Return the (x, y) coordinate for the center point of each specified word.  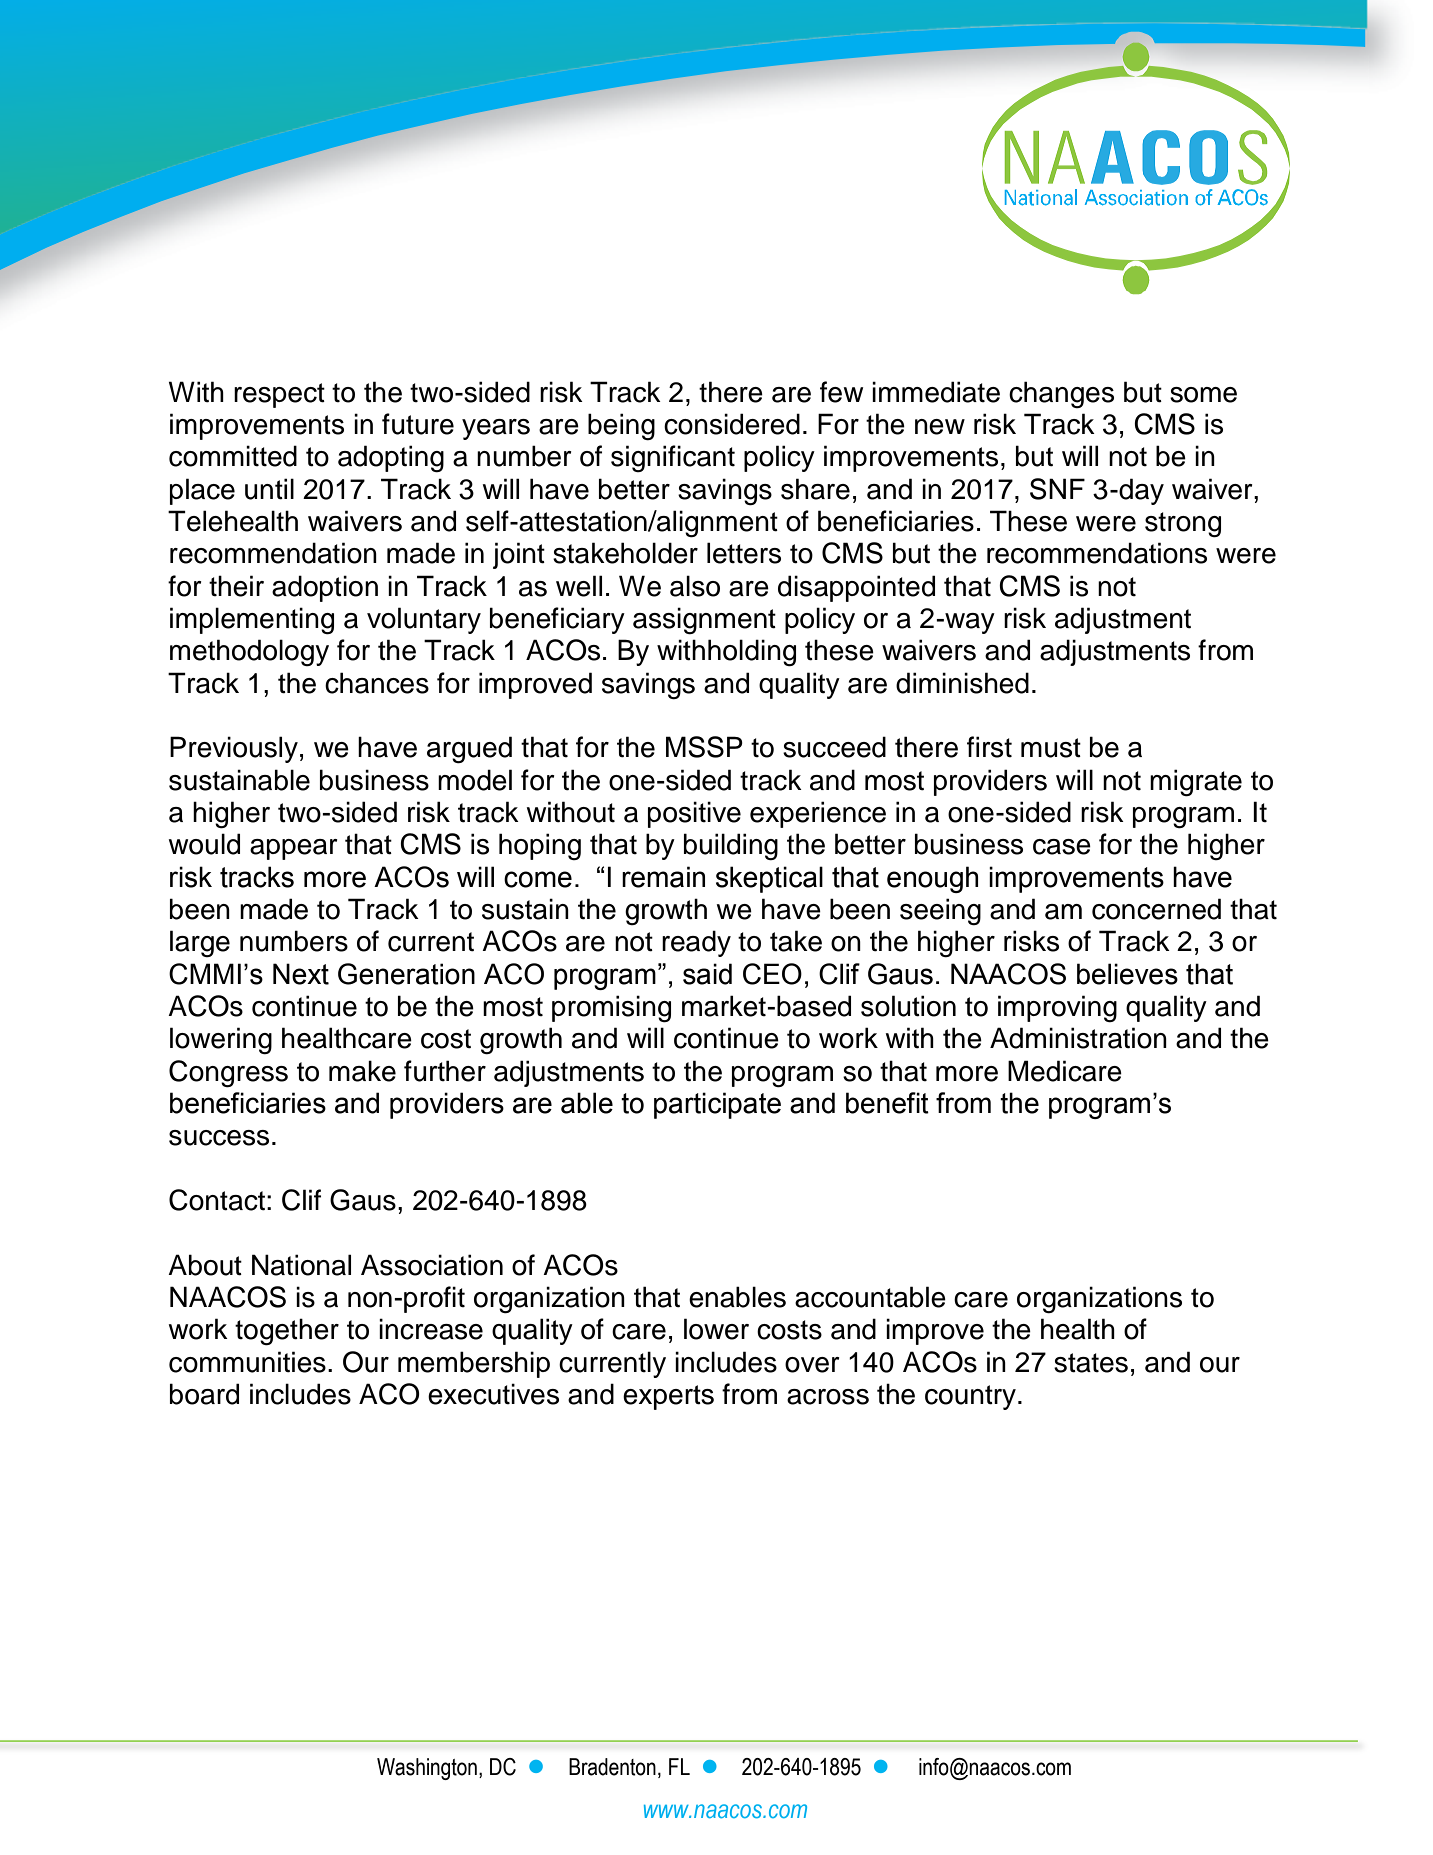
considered (732, 424)
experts (668, 1397)
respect (279, 395)
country (970, 1397)
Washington (427, 1769)
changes (1061, 394)
